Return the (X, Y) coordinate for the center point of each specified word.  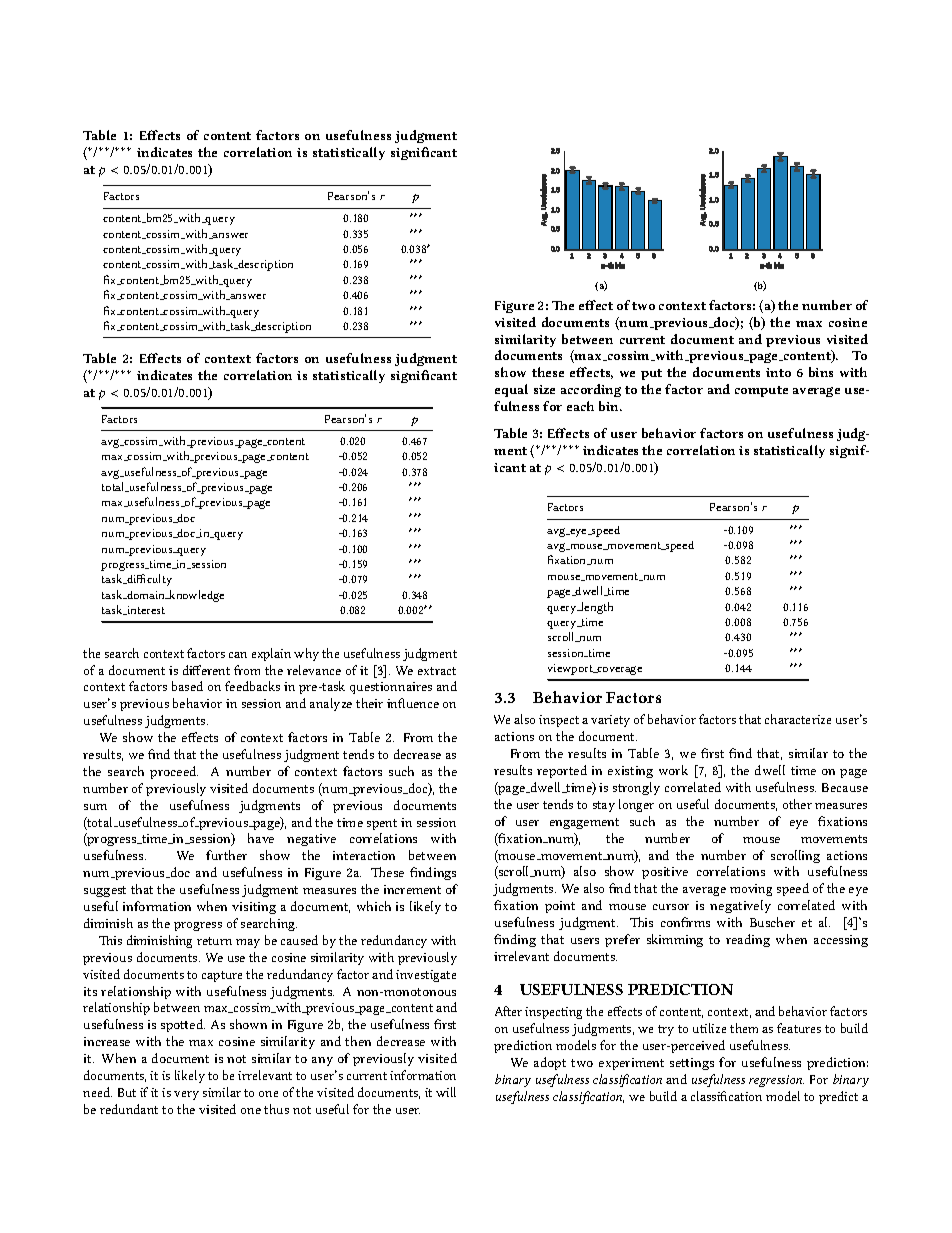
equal (511, 390)
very (186, 1095)
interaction (364, 855)
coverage (619, 670)
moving (751, 890)
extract (437, 671)
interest (145, 610)
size (544, 389)
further (226, 855)
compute (761, 391)
